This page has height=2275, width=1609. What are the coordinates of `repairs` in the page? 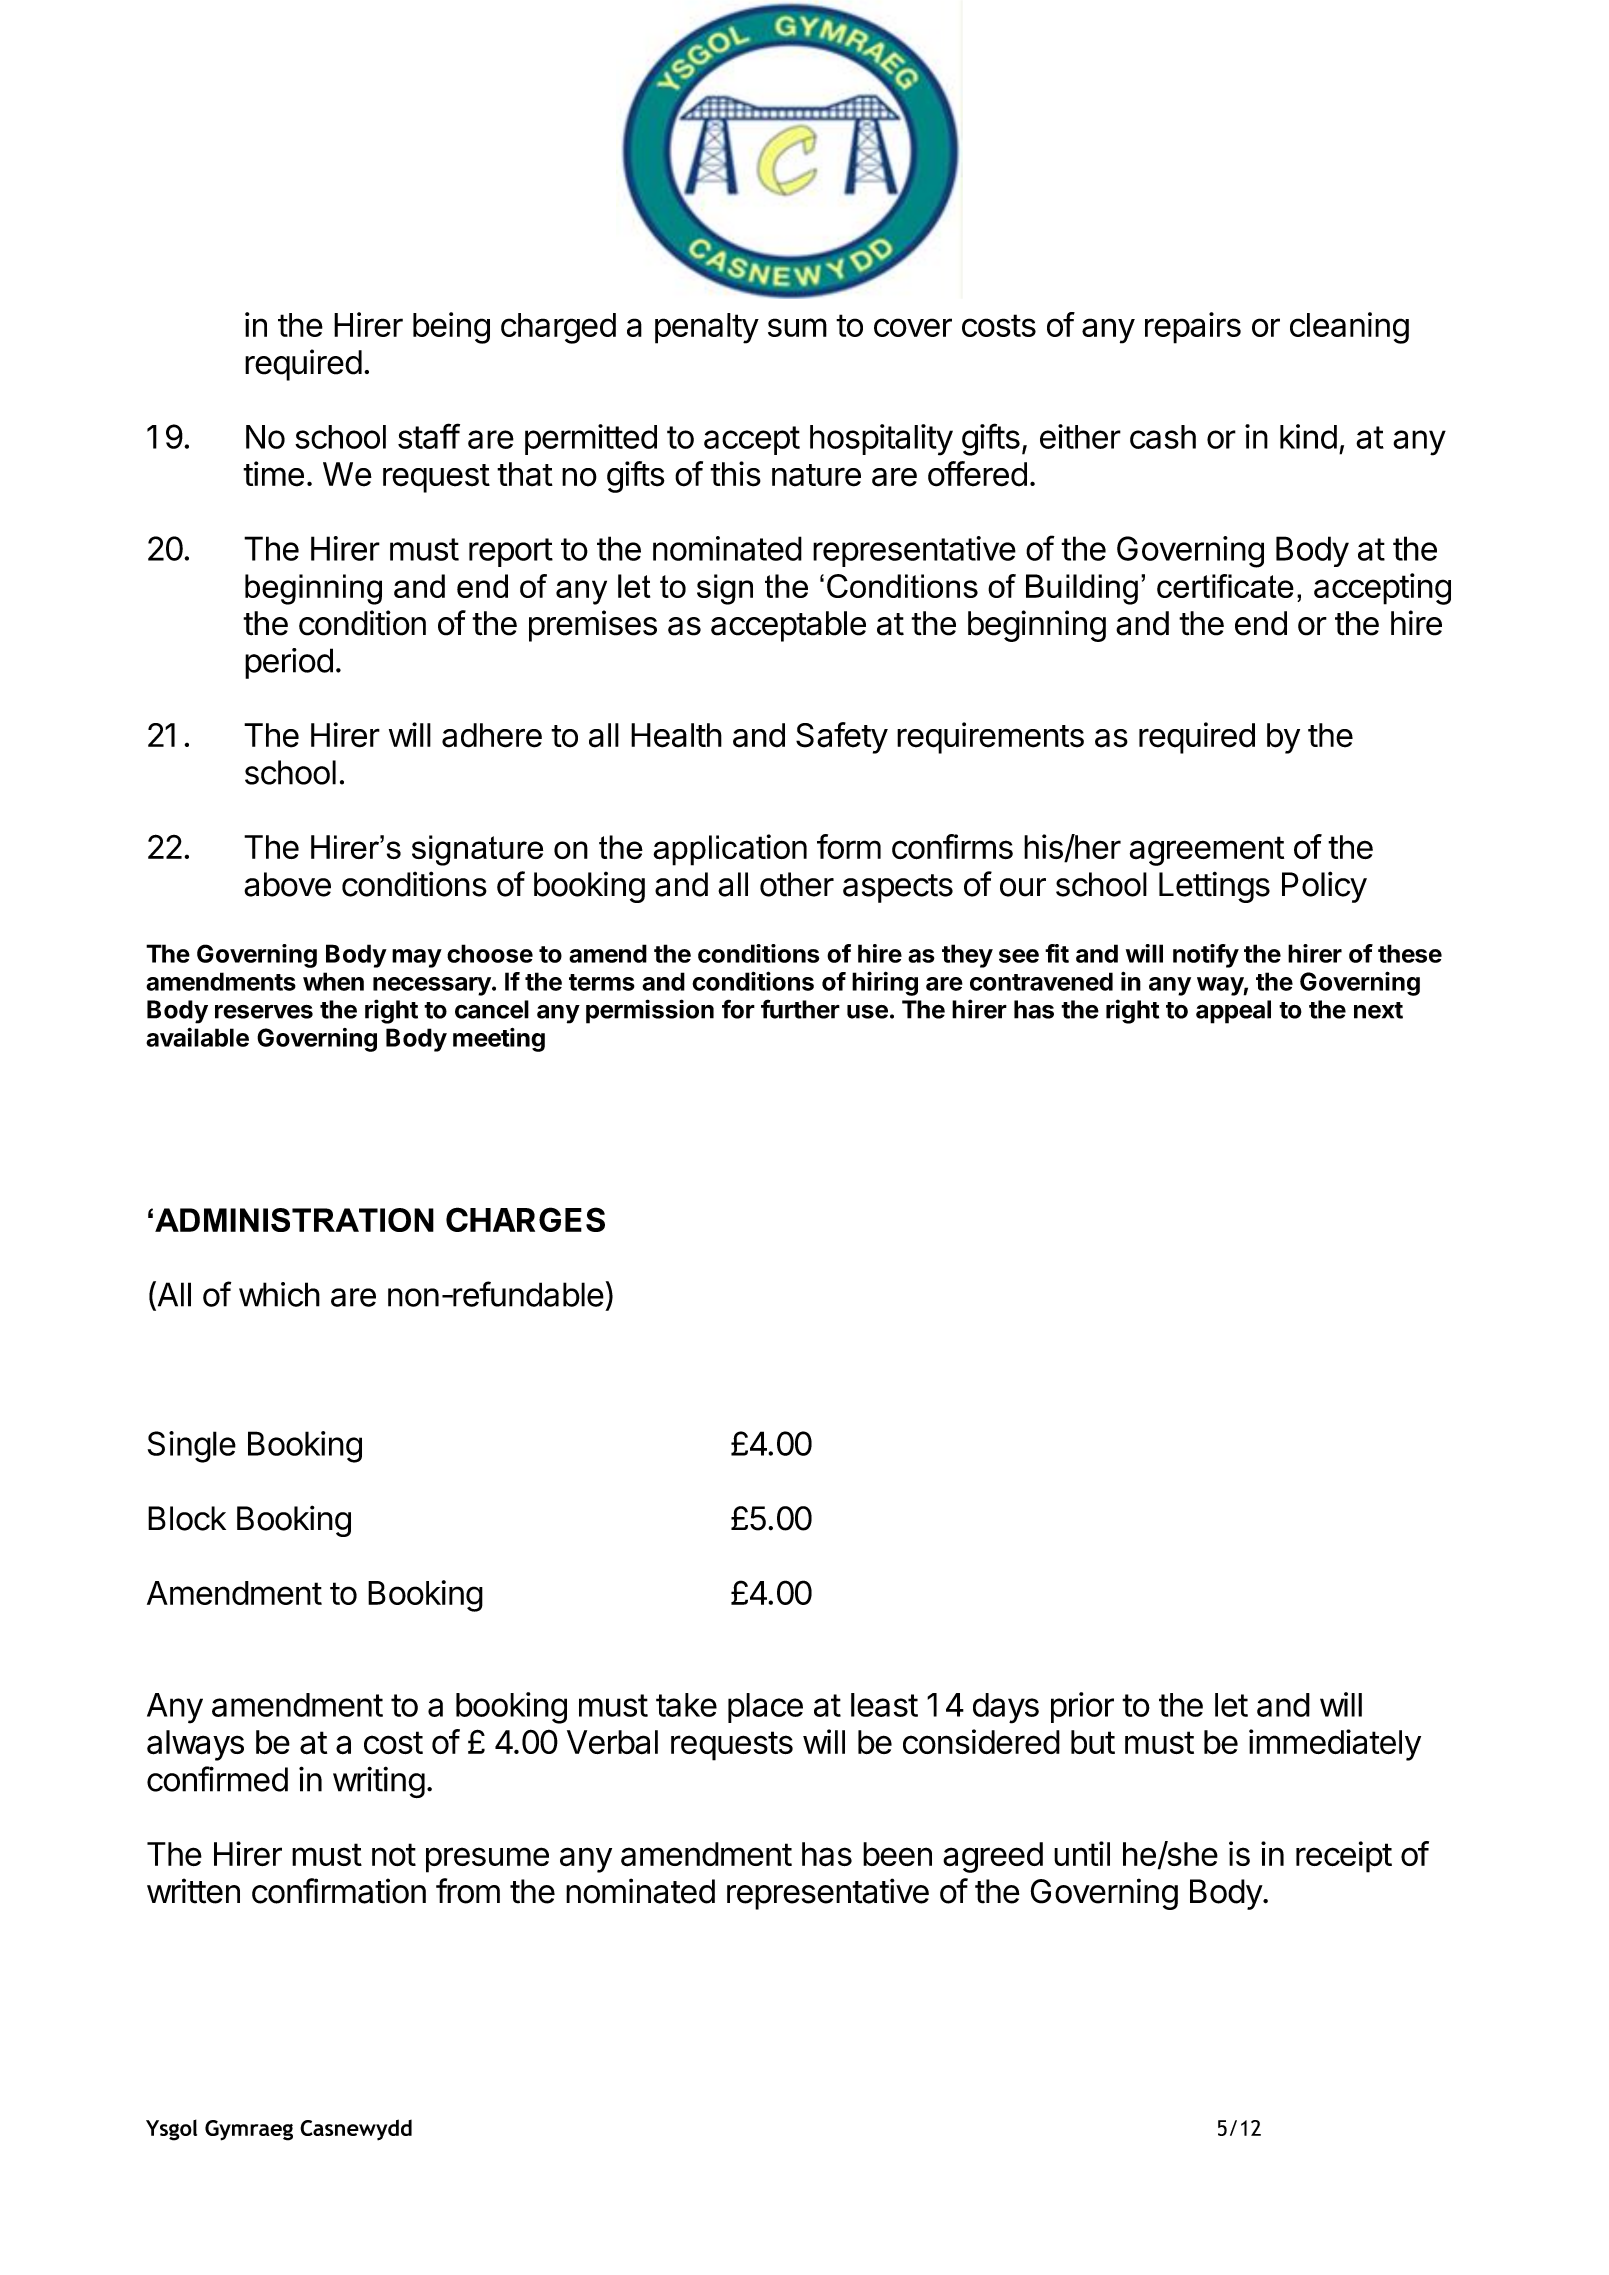 It's located at (1193, 328).
